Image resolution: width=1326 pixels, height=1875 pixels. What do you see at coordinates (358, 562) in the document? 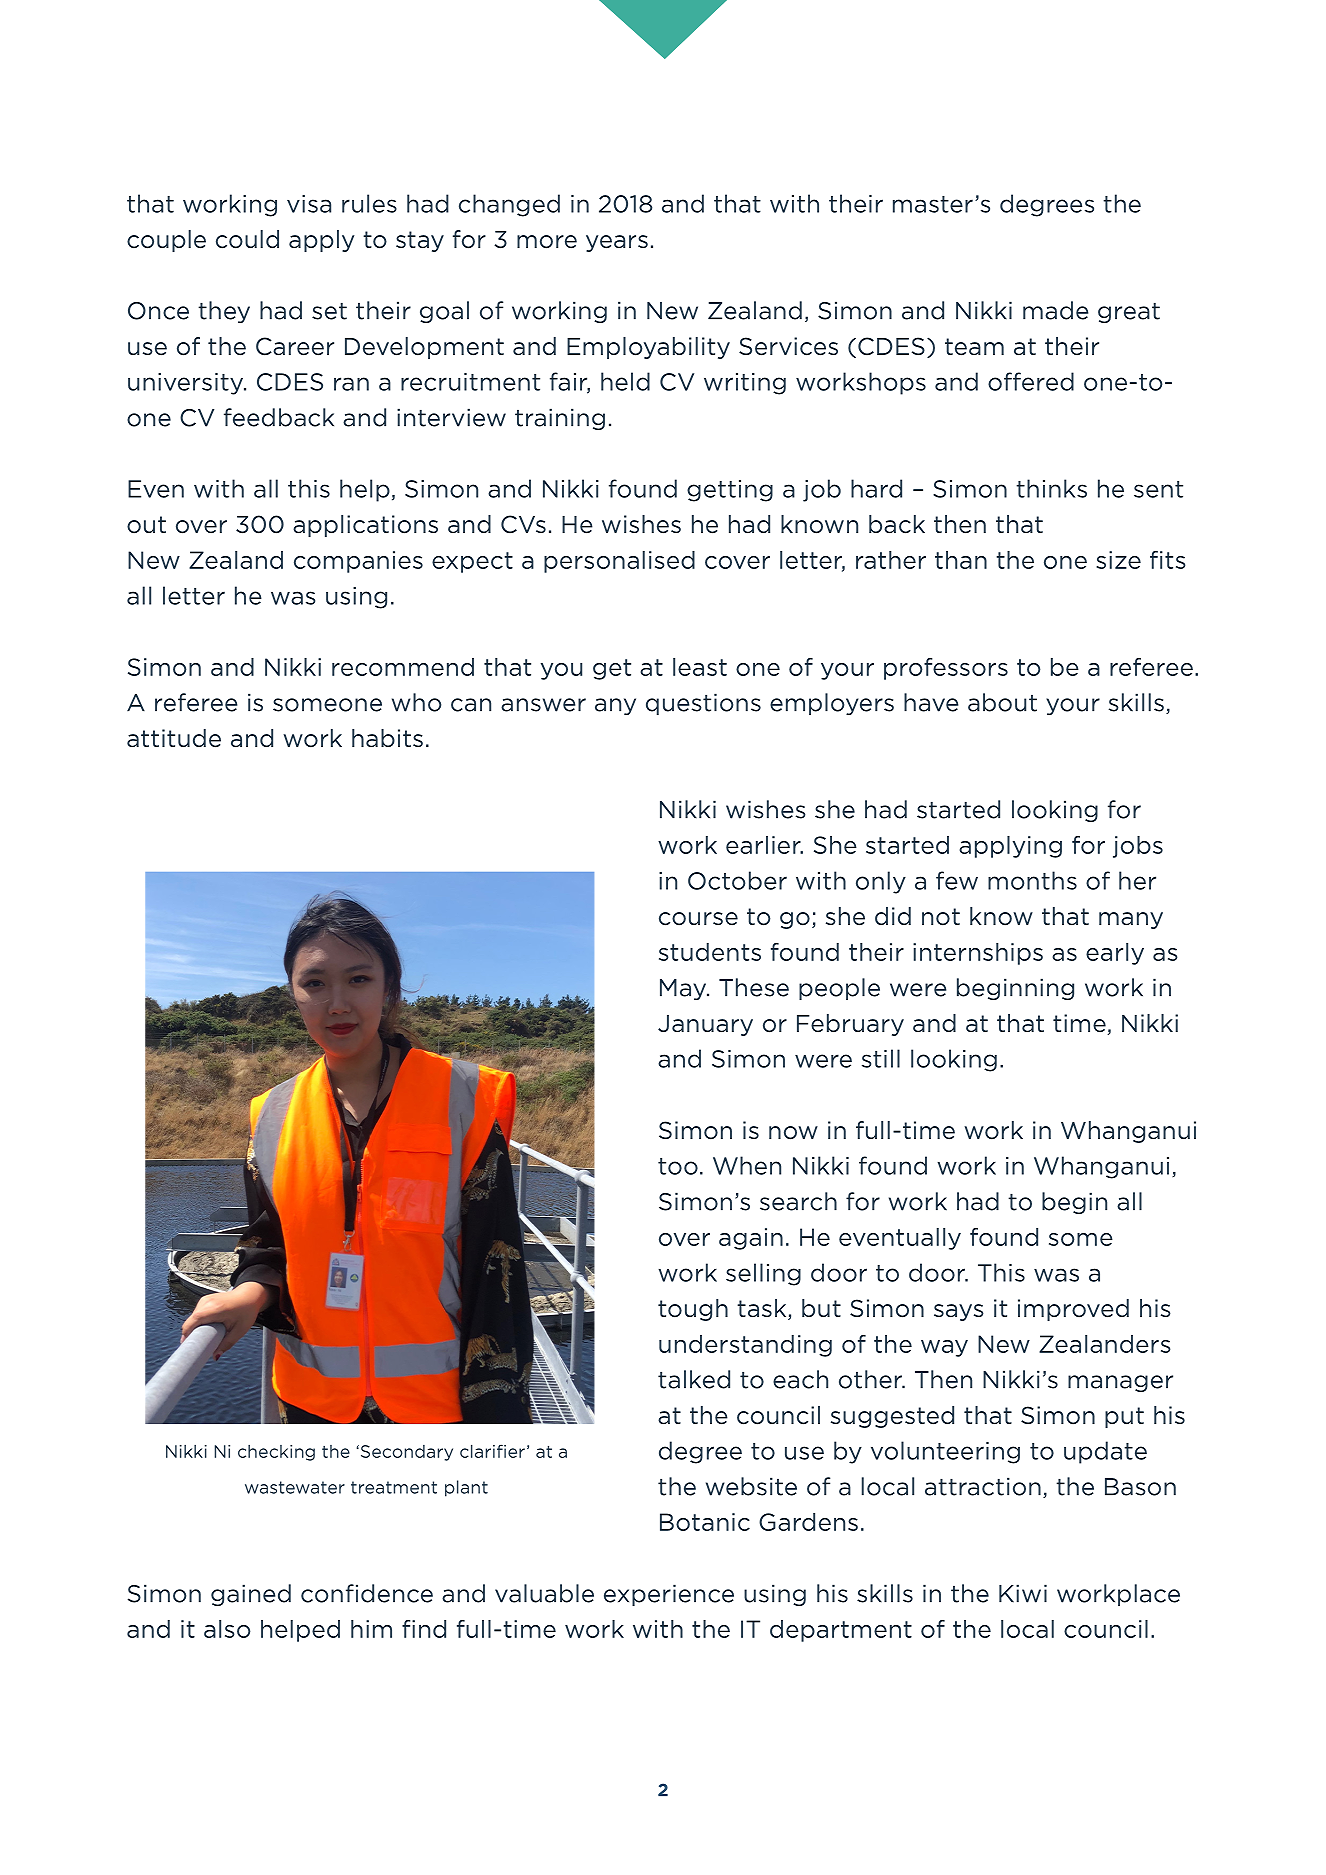
I see `companies` at bounding box center [358, 562].
